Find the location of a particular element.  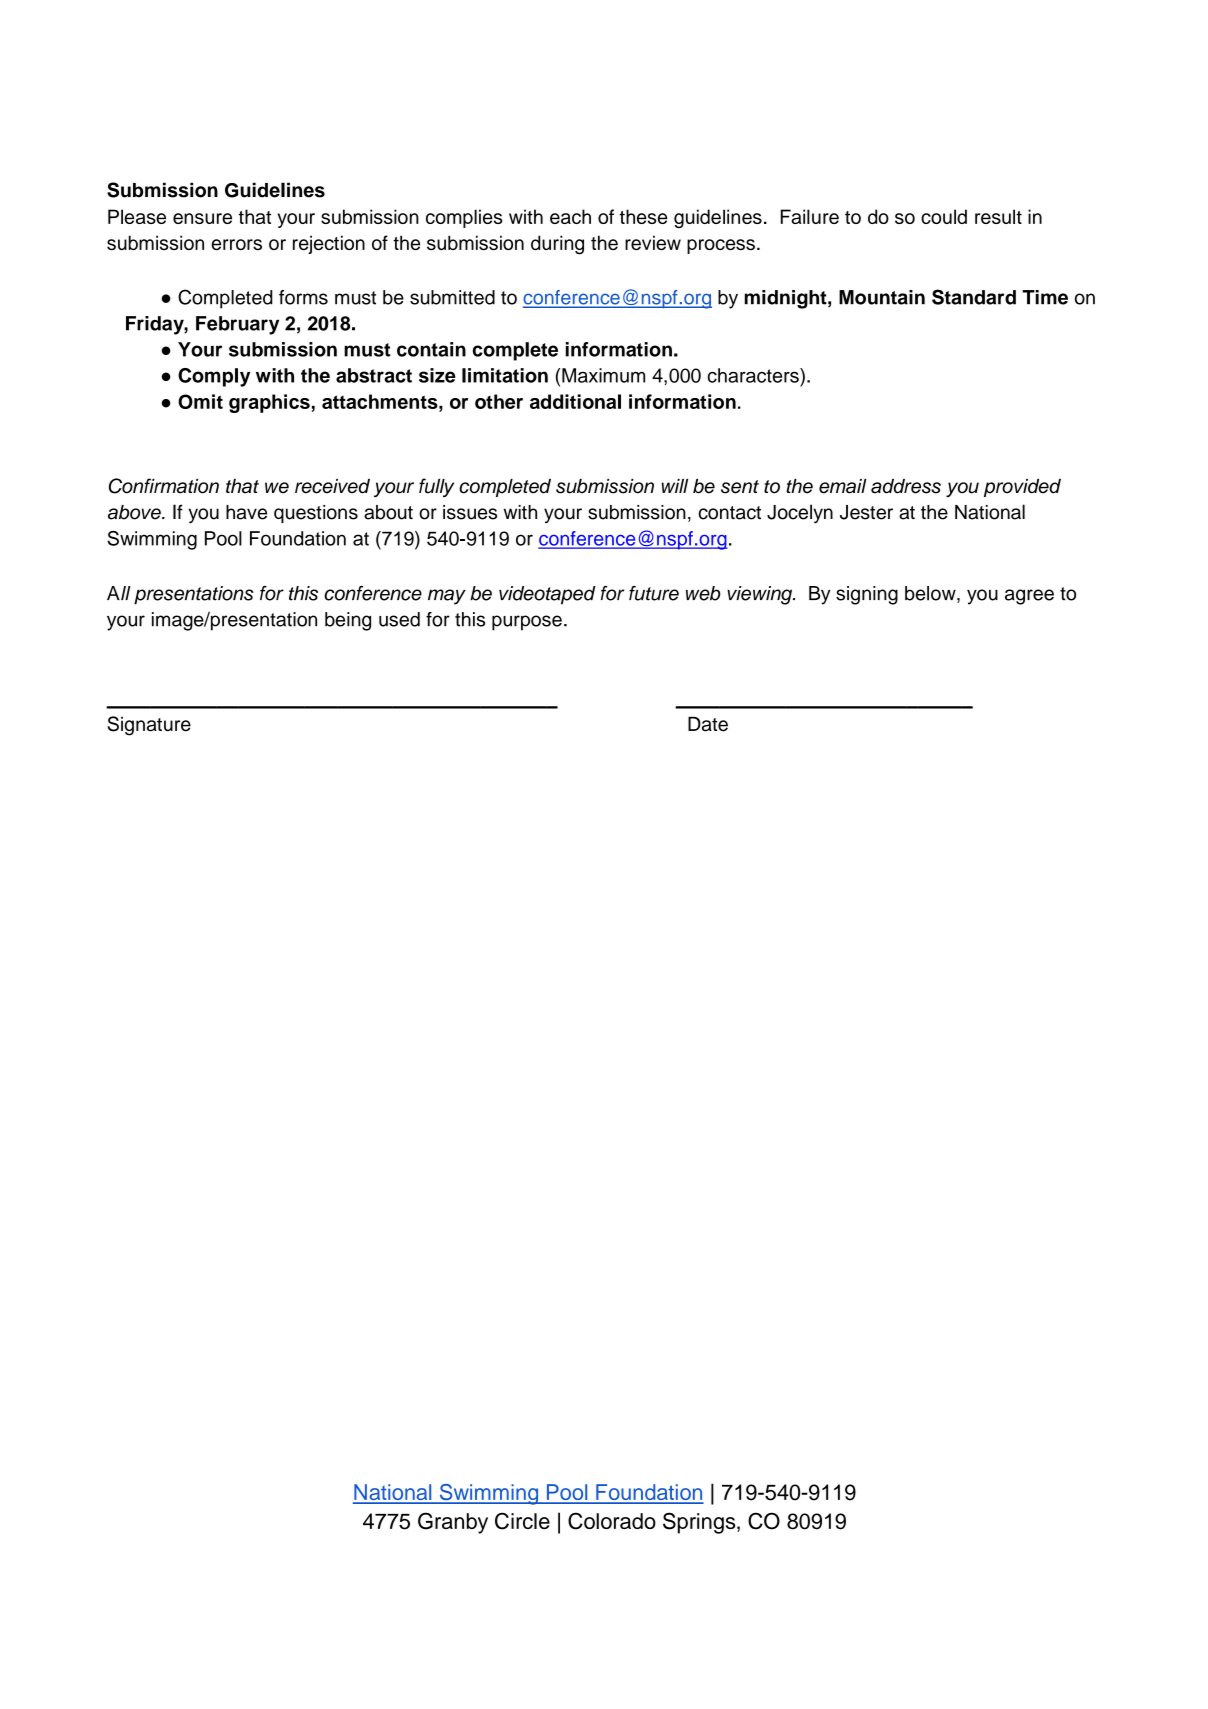

Circle is located at coordinates (522, 1521).
